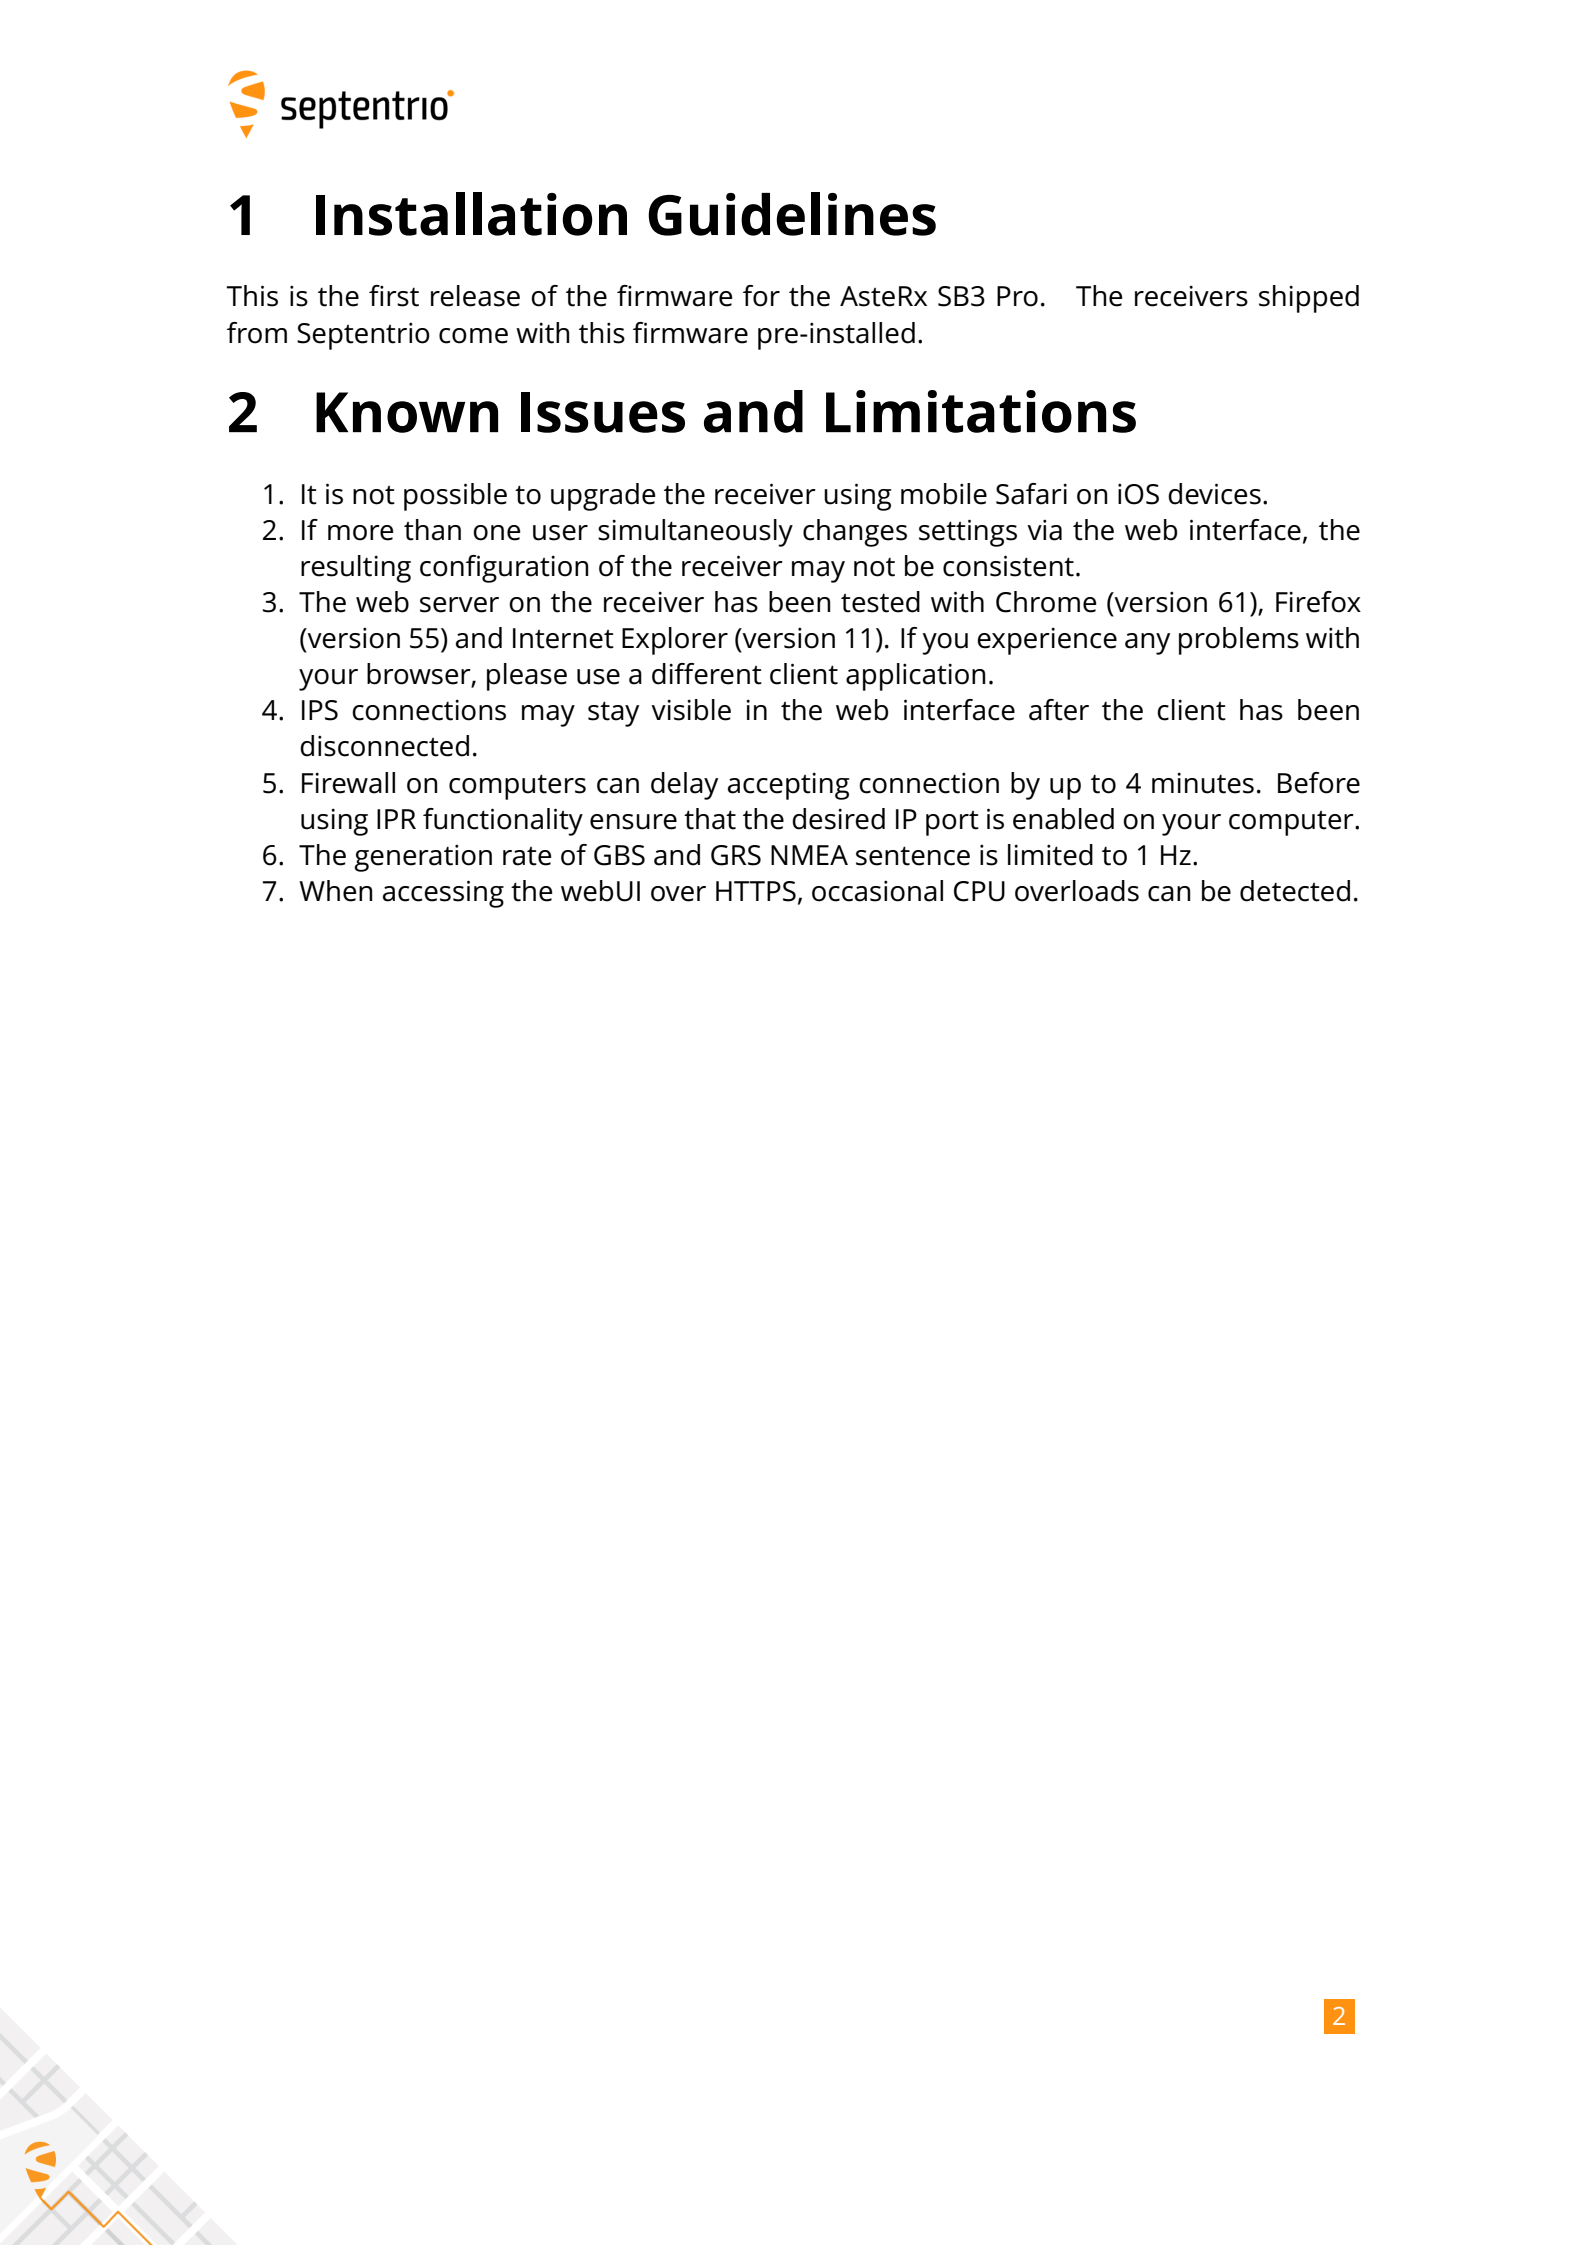 The image size is (1588, 2245). What do you see at coordinates (855, 533) in the image?
I see `changes` at bounding box center [855, 533].
